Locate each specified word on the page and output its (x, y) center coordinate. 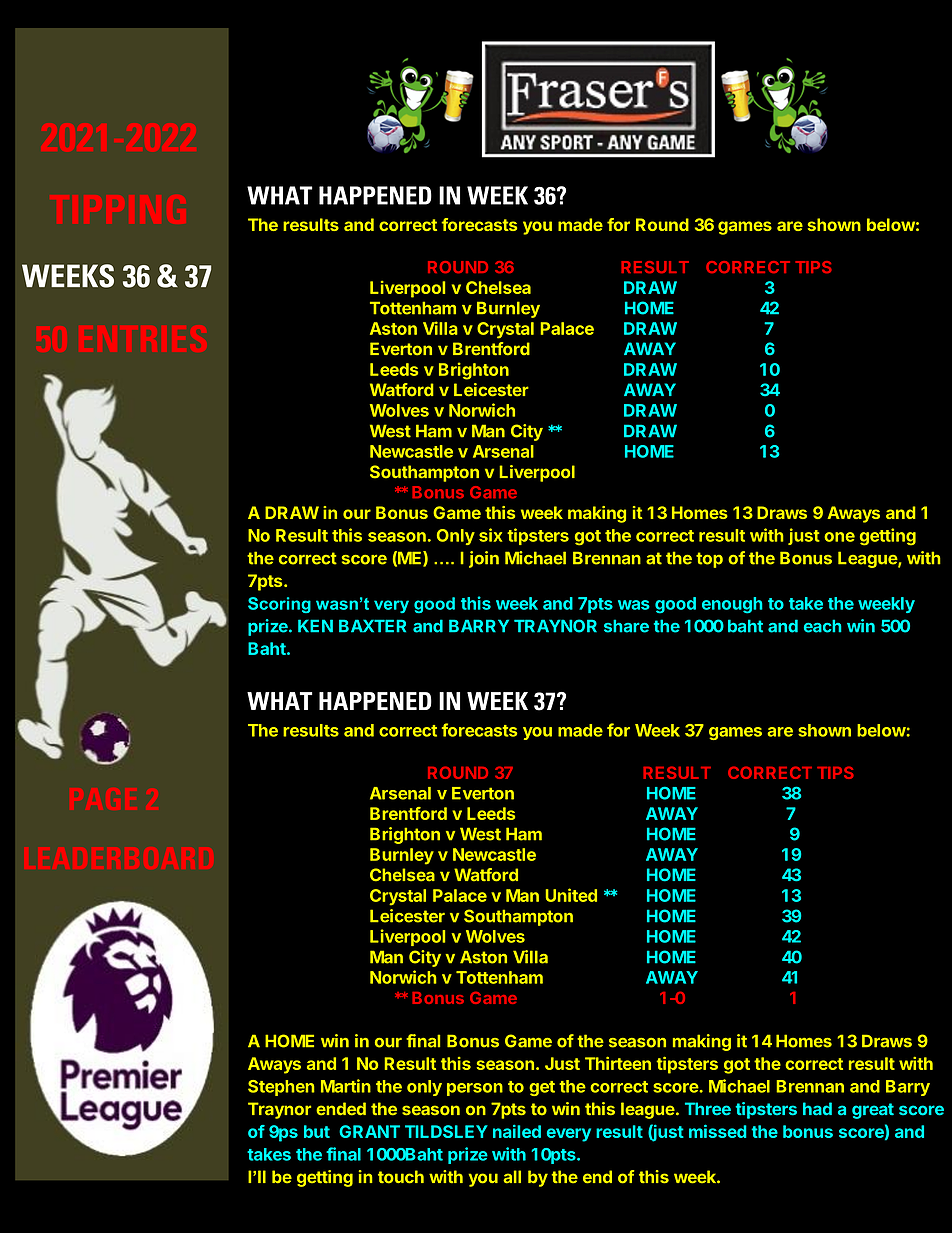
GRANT (369, 1131)
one (839, 537)
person (475, 1089)
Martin (346, 1086)
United (571, 895)
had (817, 1109)
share (626, 626)
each (822, 626)
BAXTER (372, 626)
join (484, 559)
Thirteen (618, 1063)
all (512, 1177)
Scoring (279, 605)
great (873, 1111)
